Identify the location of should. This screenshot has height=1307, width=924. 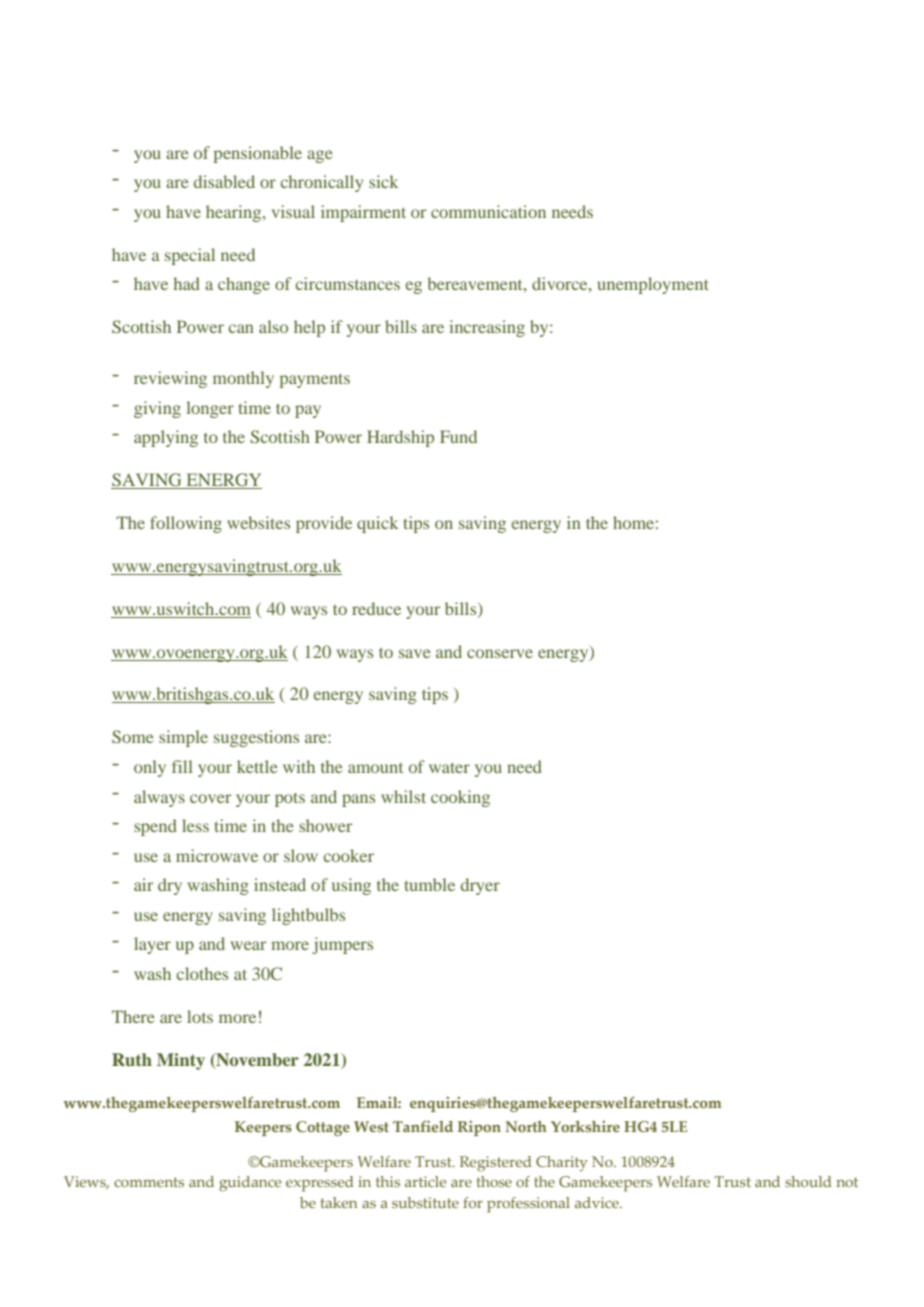
(808, 1181).
